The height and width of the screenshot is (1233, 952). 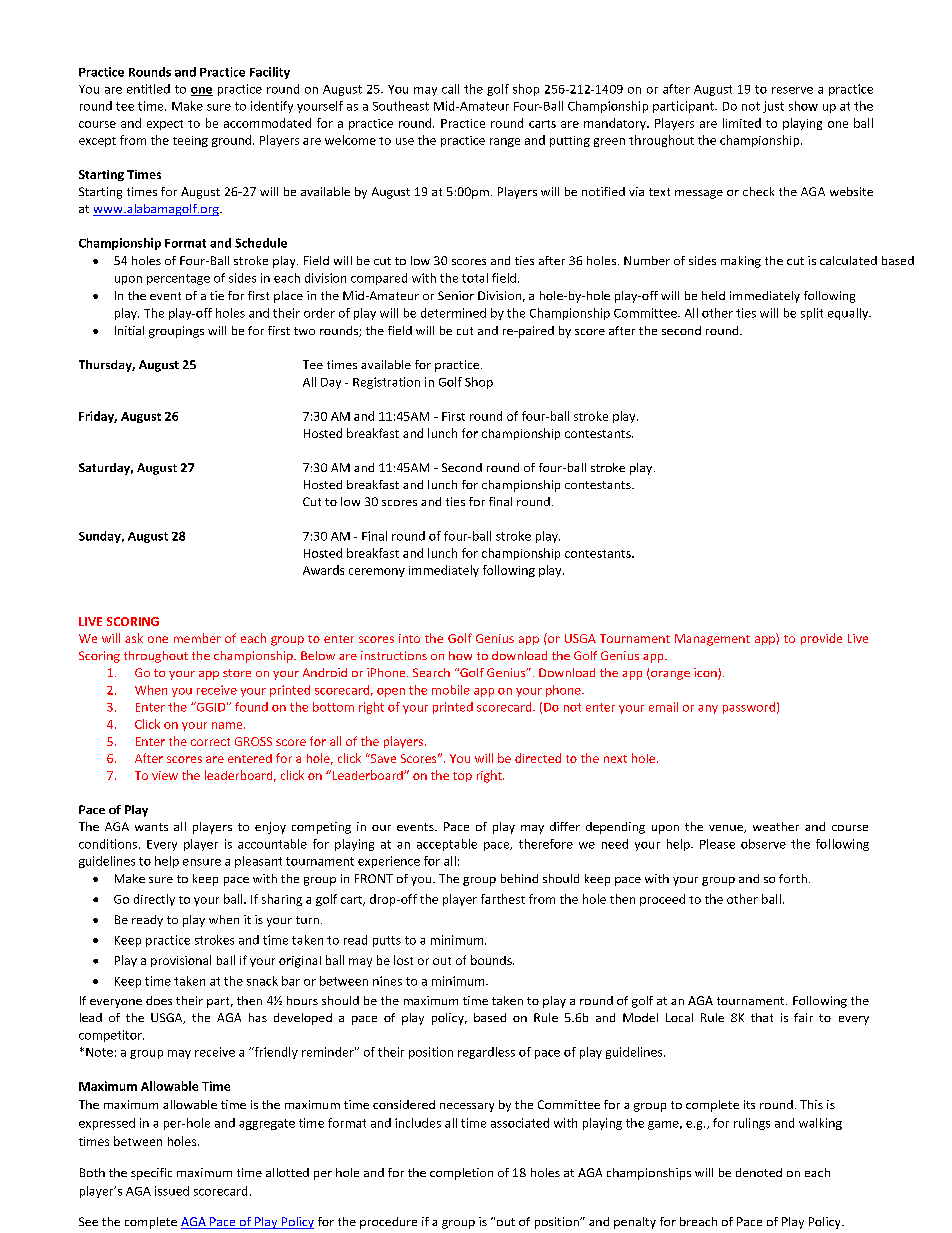 I want to click on Registration, so click(x=386, y=383).
